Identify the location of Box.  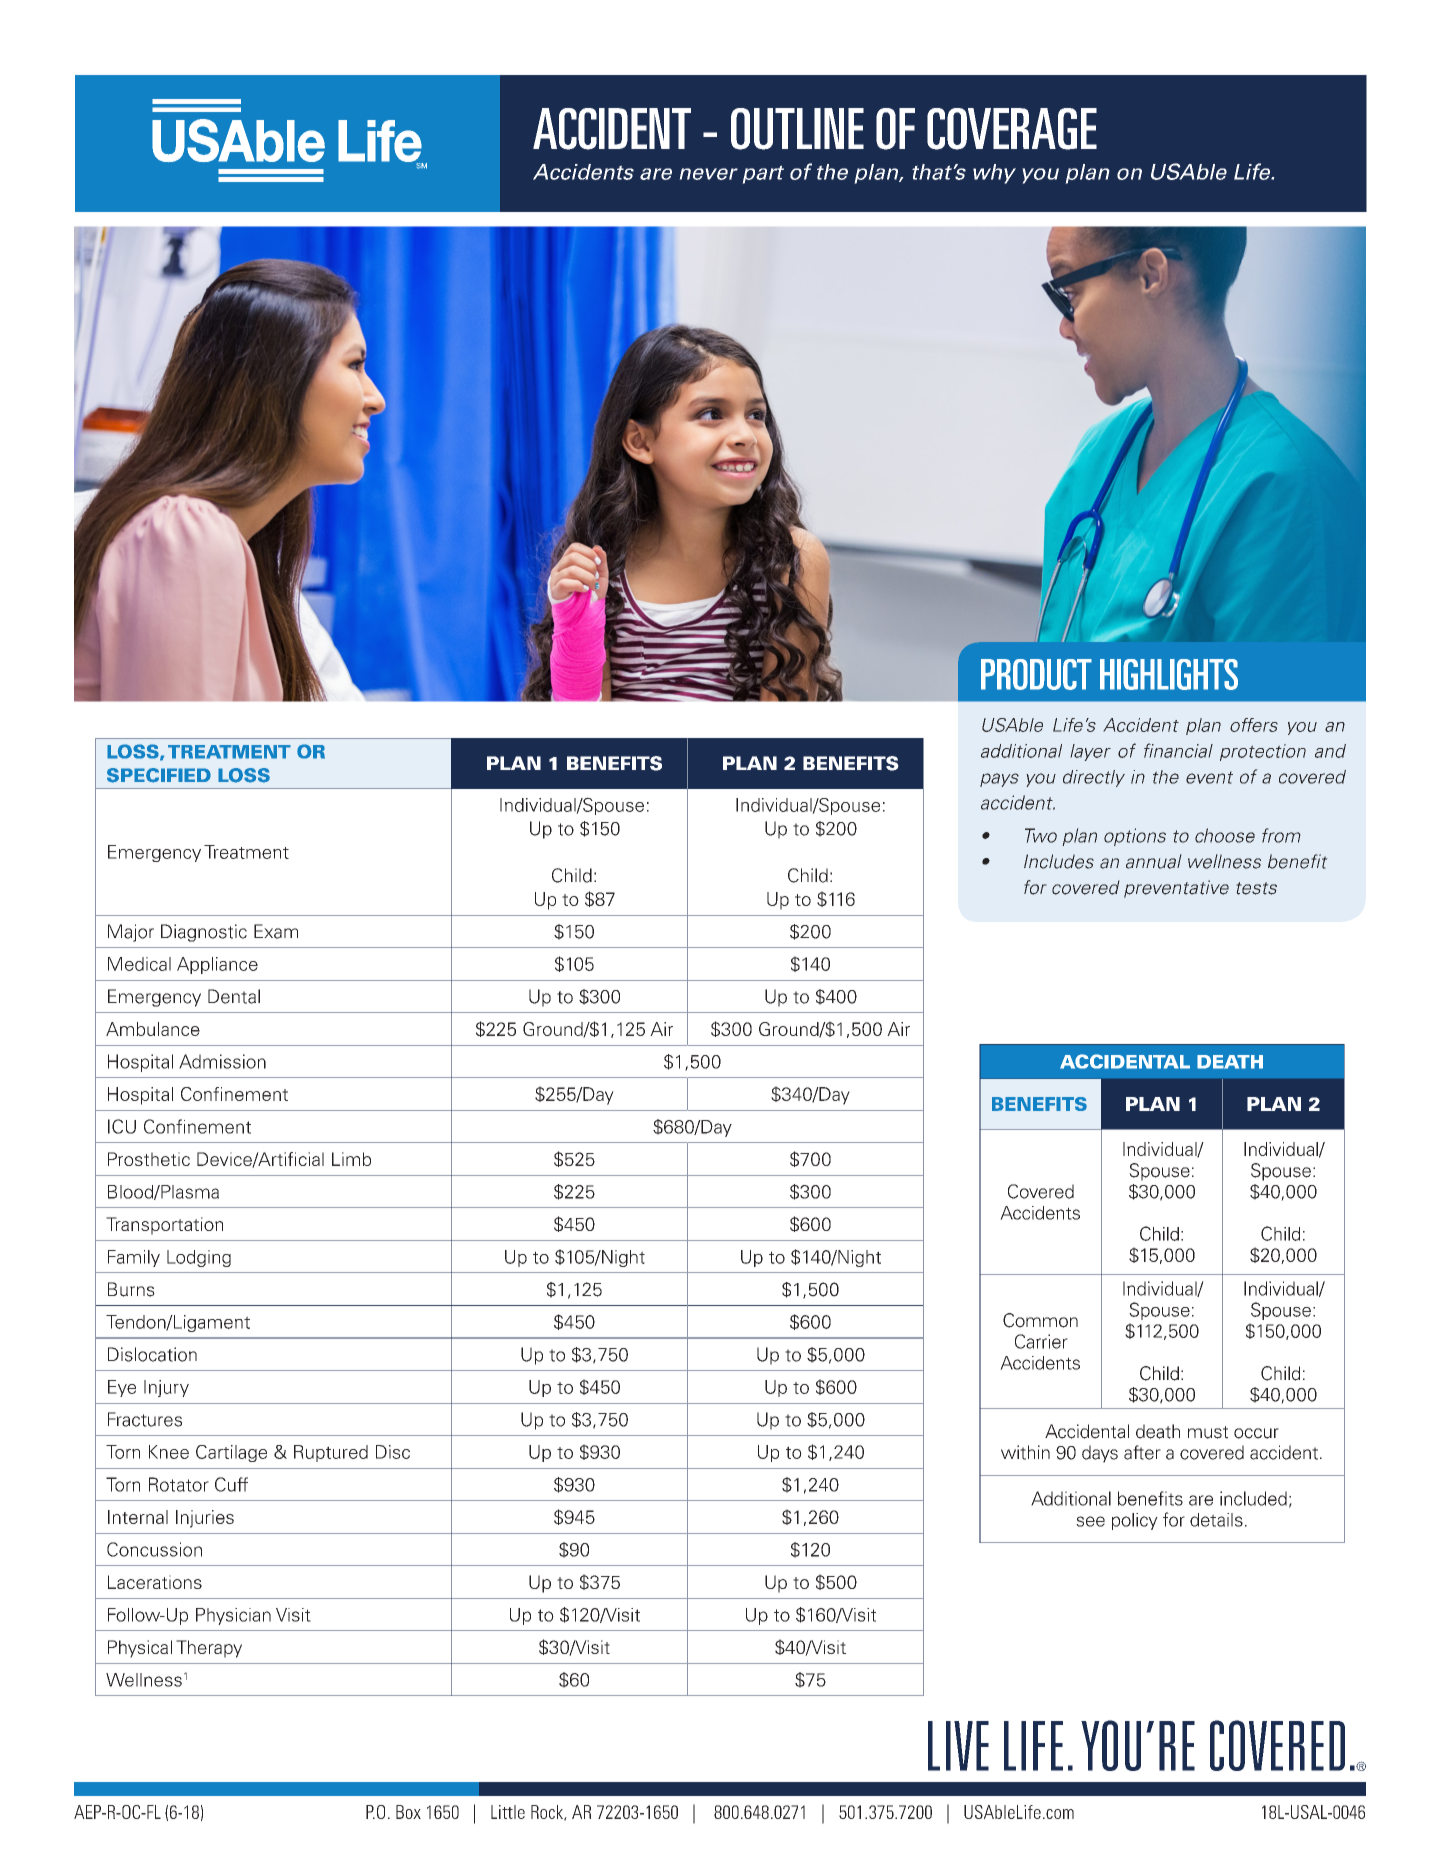
(408, 1812).
